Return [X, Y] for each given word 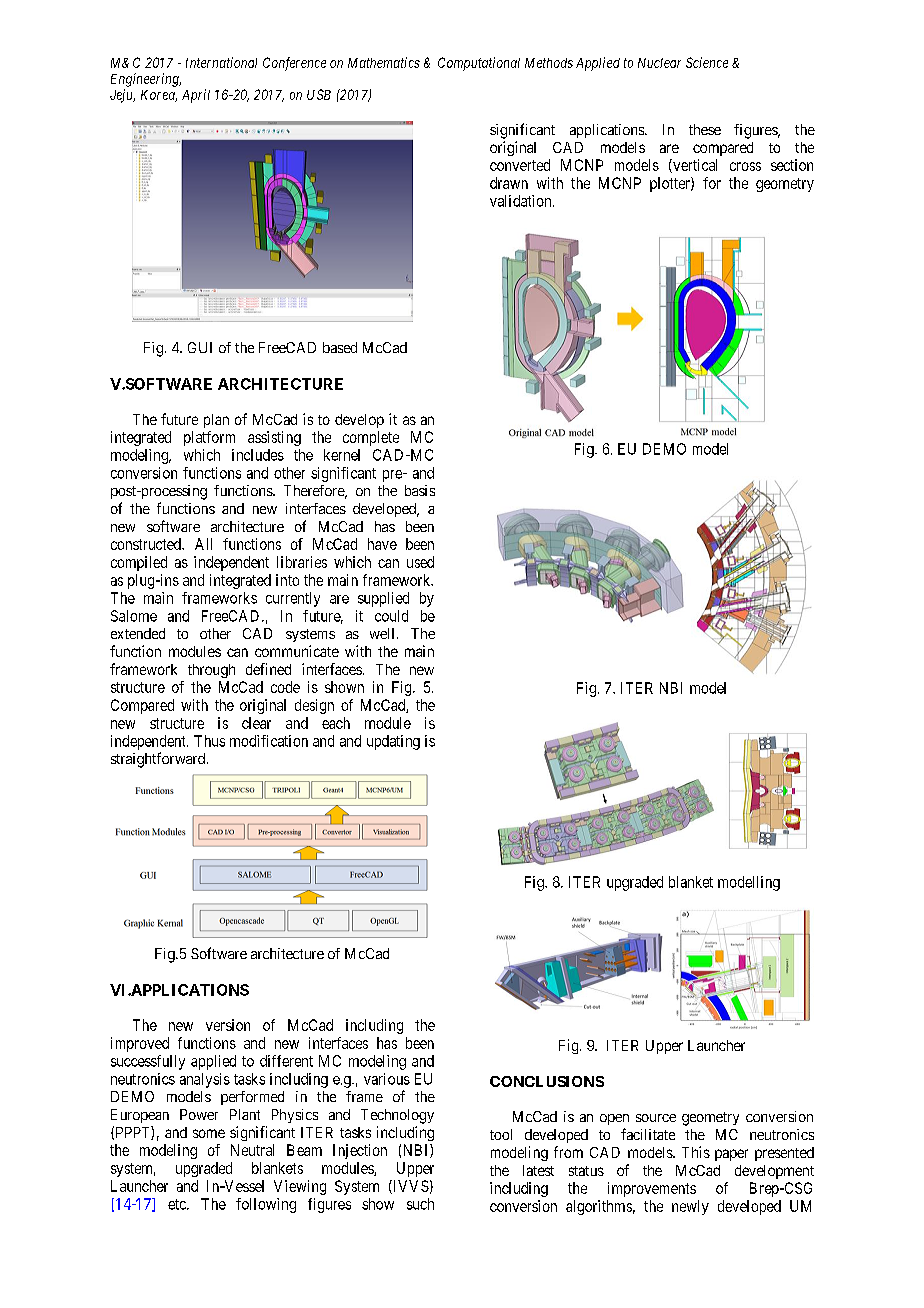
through [211, 671]
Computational [479, 64]
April [196, 96]
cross [745, 166]
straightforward [159, 760]
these [705, 129]
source [656, 1118]
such [420, 1204]
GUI [200, 347]
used [420, 562]
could [391, 616]
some [209, 1133]
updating [393, 742]
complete [371, 438]
